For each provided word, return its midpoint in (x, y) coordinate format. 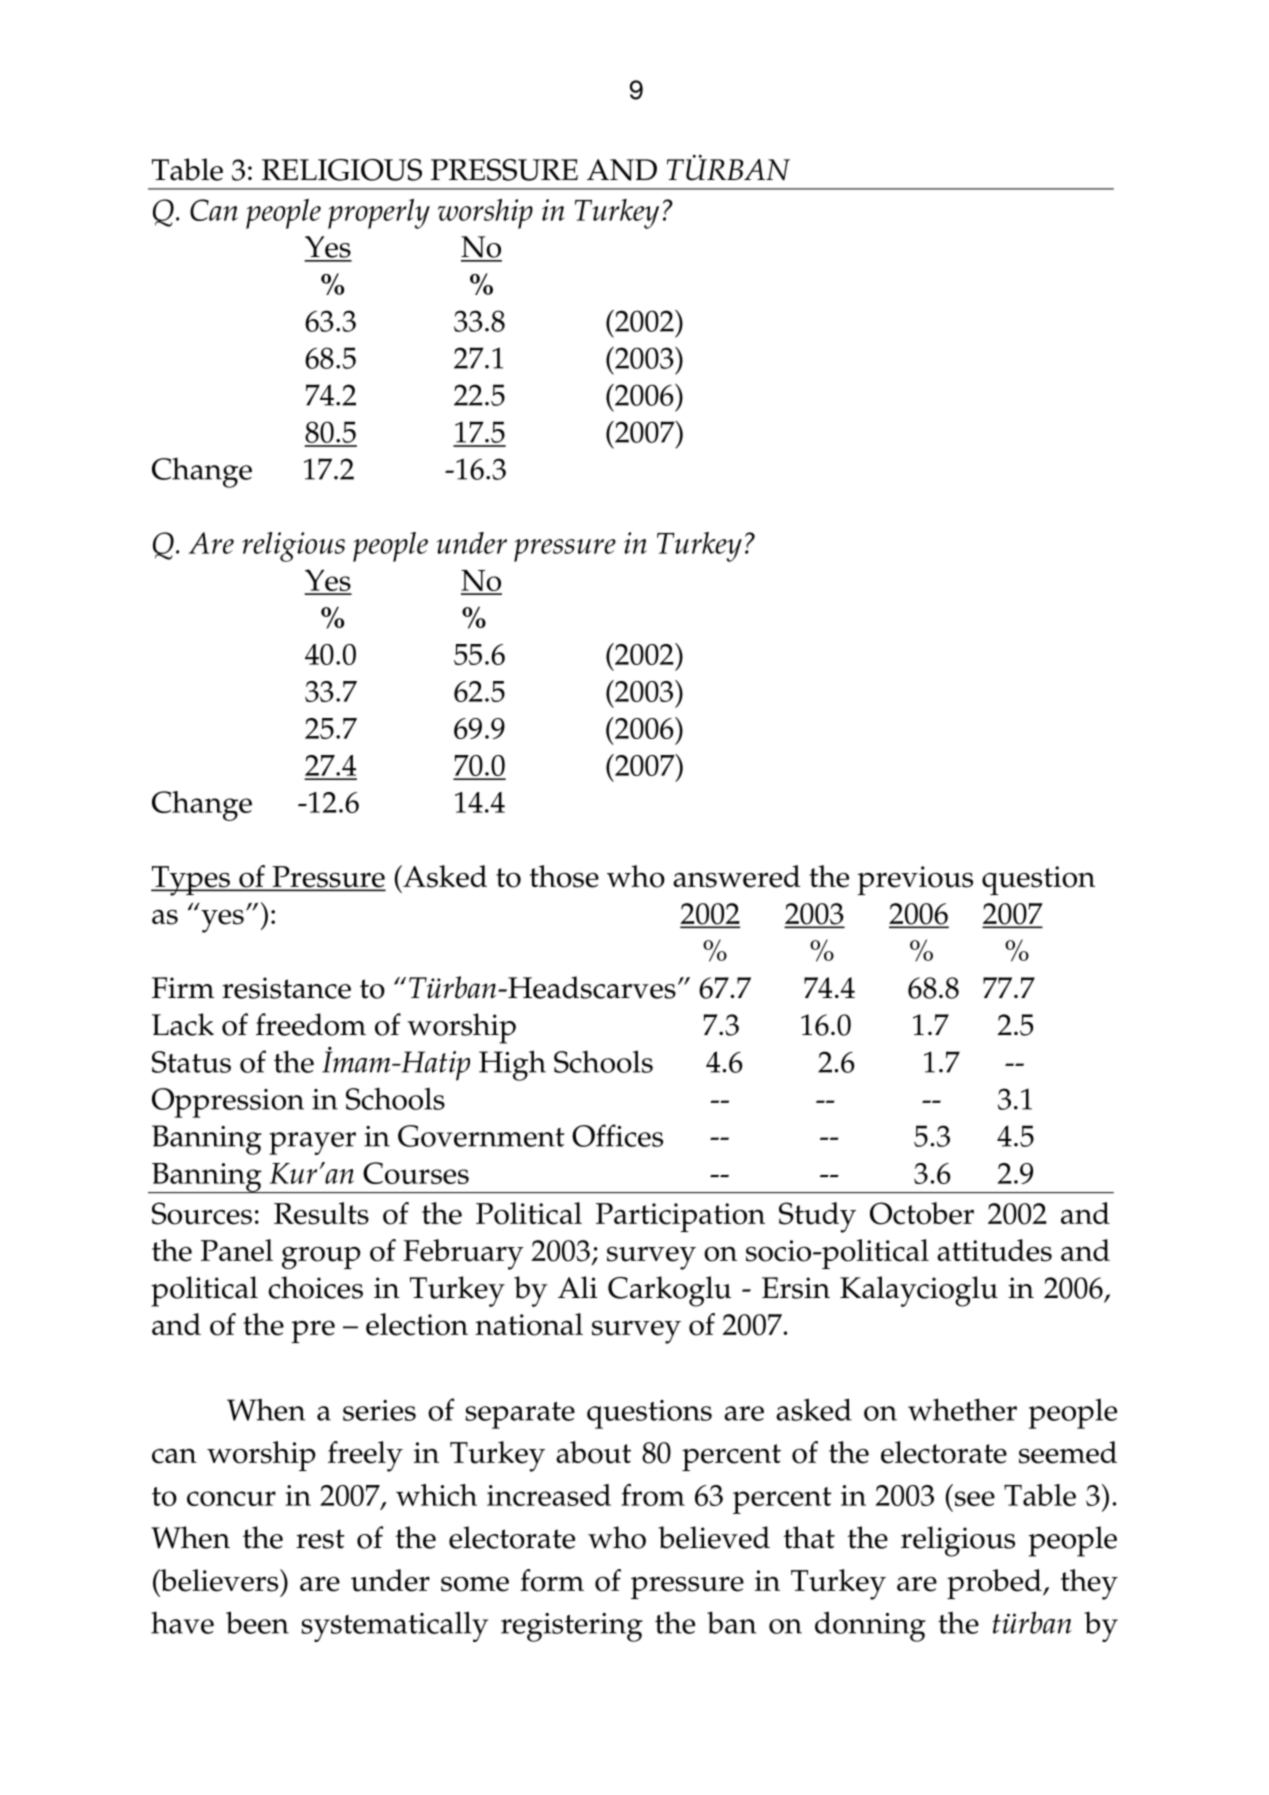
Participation (680, 1217)
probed (995, 1584)
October (922, 1213)
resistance (286, 988)
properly (379, 214)
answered (737, 876)
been (257, 1622)
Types (191, 881)
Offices (617, 1135)
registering (572, 1627)
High (512, 1065)
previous (915, 880)
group (321, 1258)
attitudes (994, 1250)
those (564, 876)
